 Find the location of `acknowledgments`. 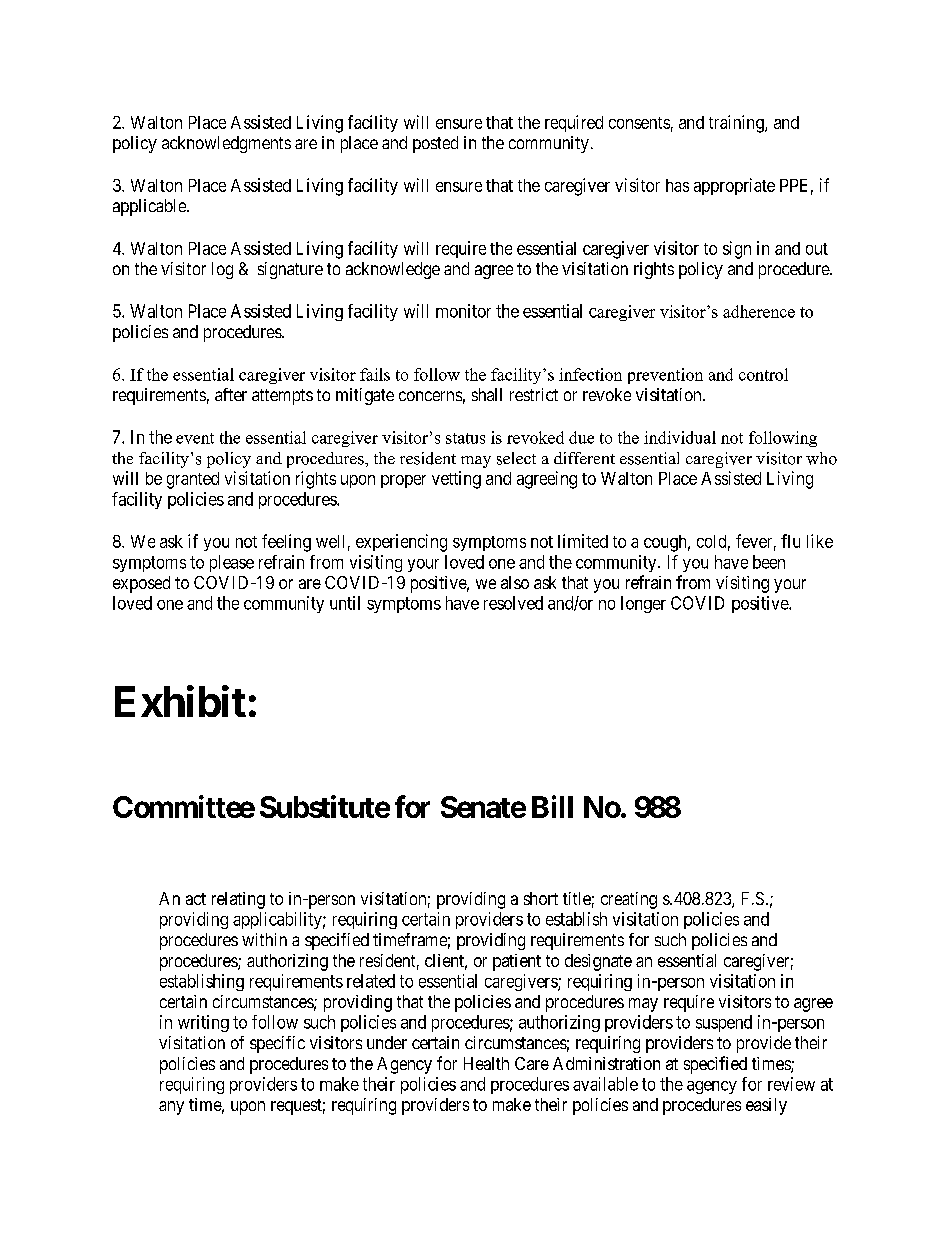

acknowledgments is located at coordinates (226, 144).
